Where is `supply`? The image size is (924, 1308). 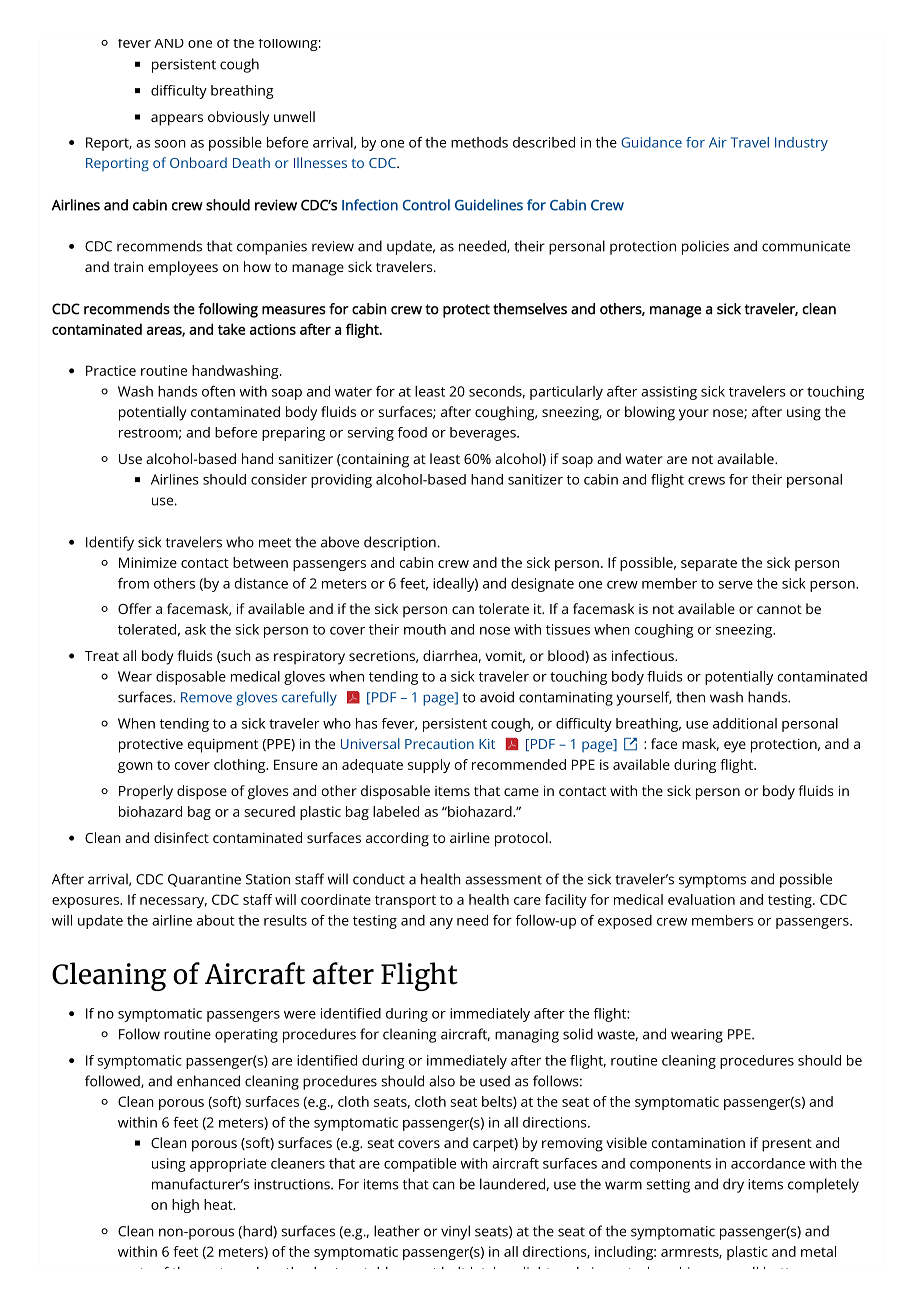 supply is located at coordinates (429, 766).
